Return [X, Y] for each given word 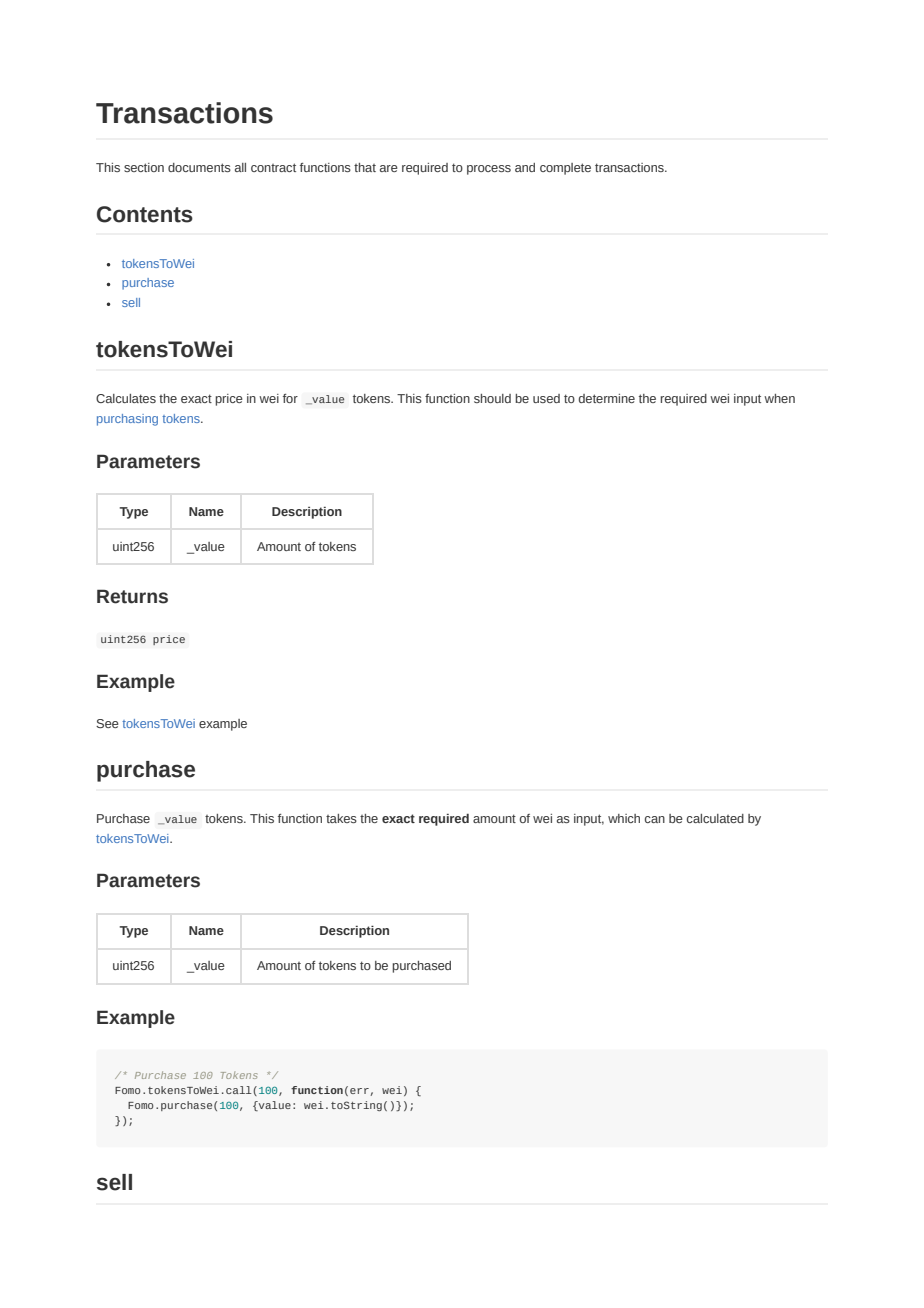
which [624, 818]
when [779, 398]
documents [199, 167]
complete [565, 169]
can [655, 819]
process [489, 170]
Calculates [126, 398]
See [107, 723]
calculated [715, 818]
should [492, 398]
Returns [132, 596]
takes [341, 818]
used [546, 398]
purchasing [127, 420]
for [290, 398]
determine [607, 398]
